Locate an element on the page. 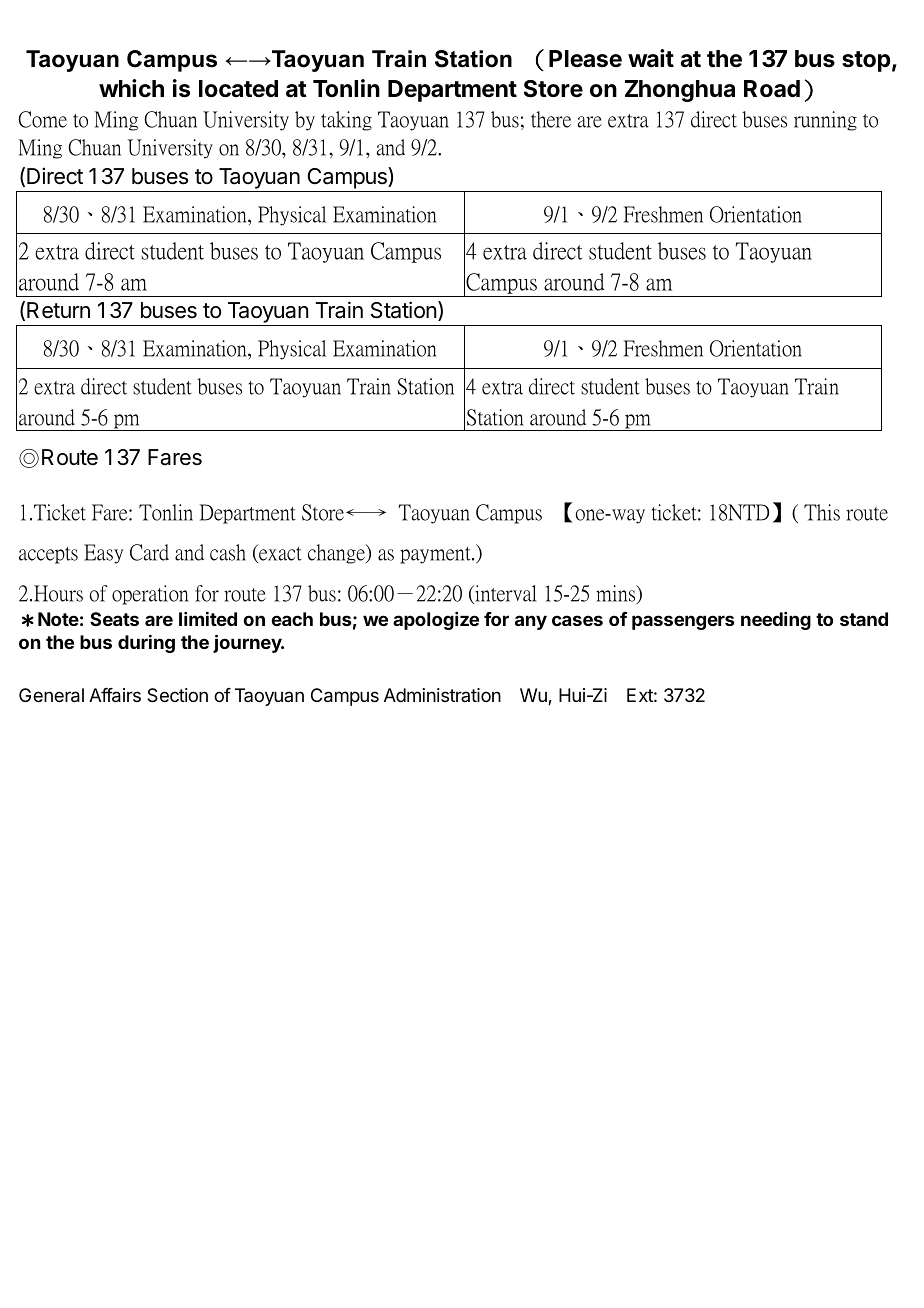 This document has width=924, height=1308. payment is located at coordinates (436, 555).
